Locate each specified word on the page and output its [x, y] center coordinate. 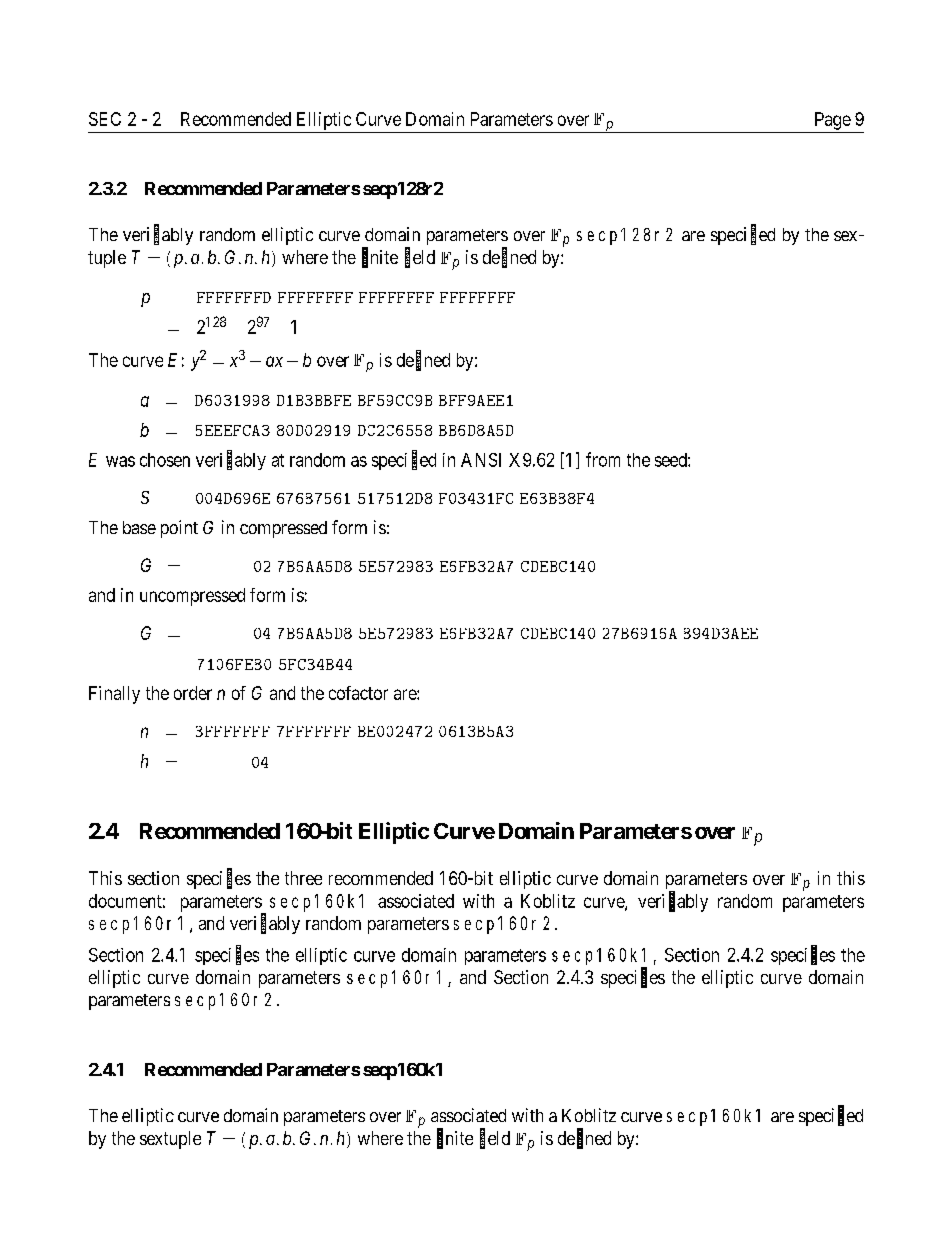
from [603, 459]
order [193, 693]
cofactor [358, 693]
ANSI [481, 460]
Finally [114, 695]
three [303, 878]
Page [833, 121]
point [179, 529]
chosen [165, 460]
